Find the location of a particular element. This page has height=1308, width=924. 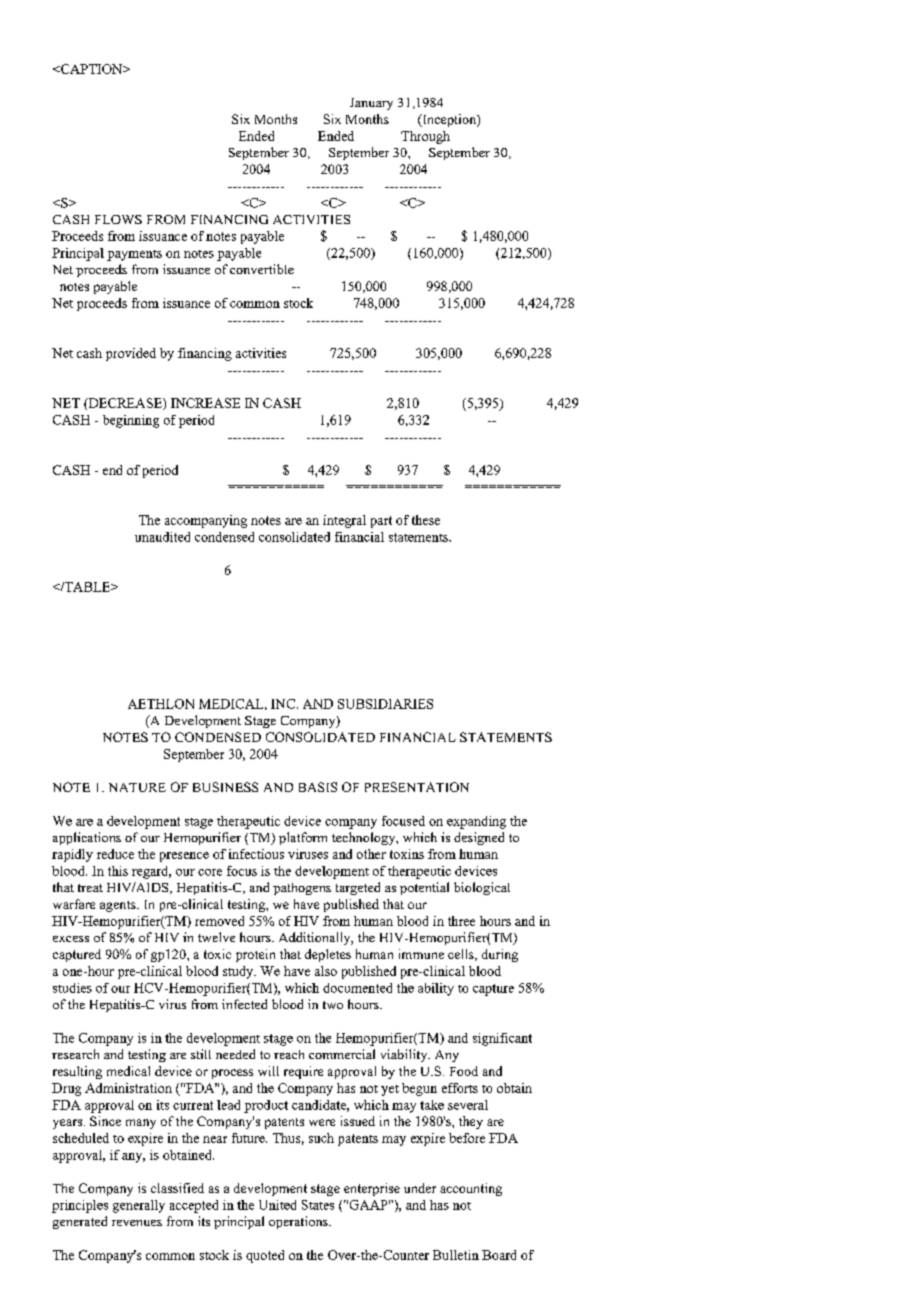

beginning is located at coordinates (131, 421).
